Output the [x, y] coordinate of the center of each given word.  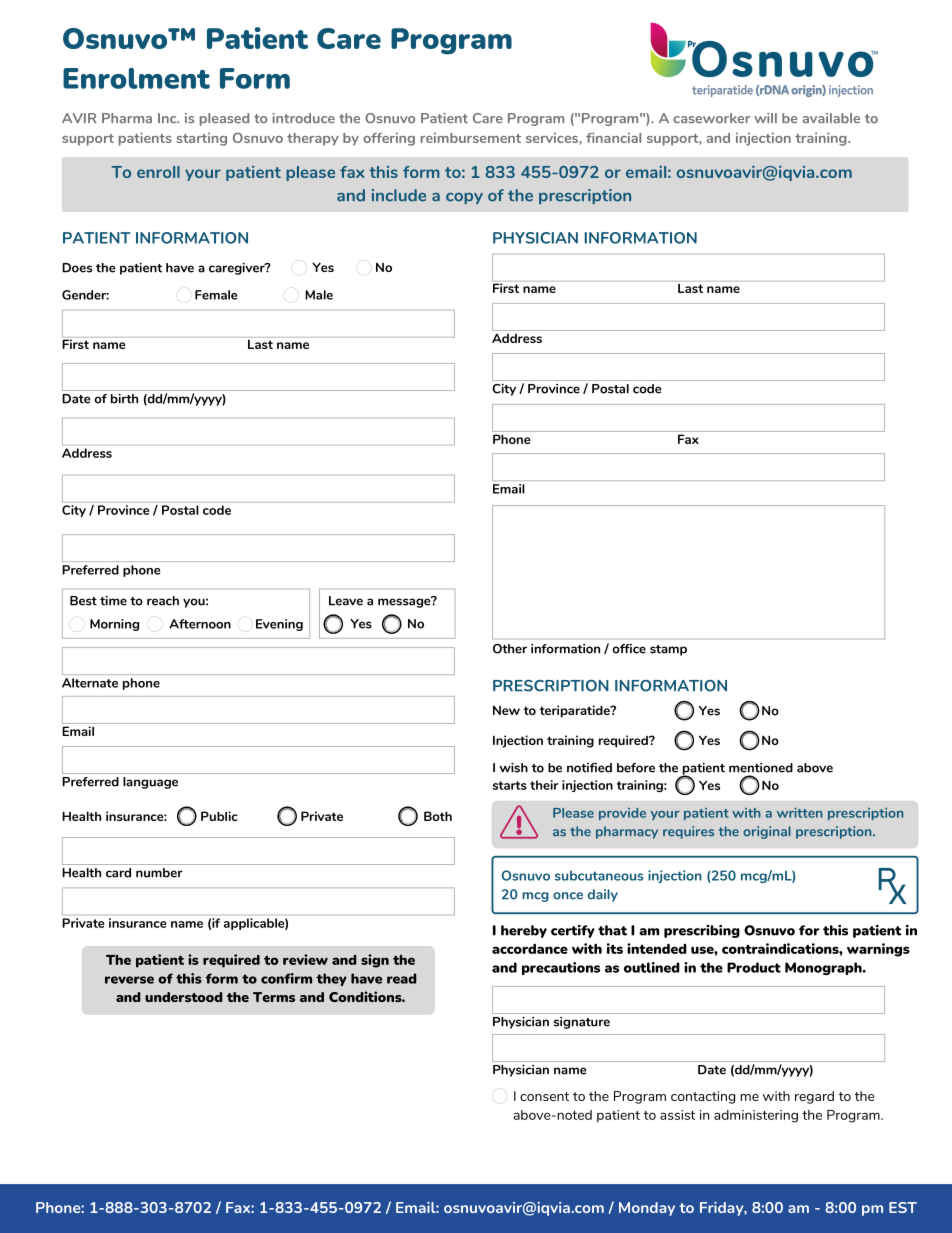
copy [464, 199]
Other [510, 649]
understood [183, 997]
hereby [524, 931]
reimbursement [471, 137]
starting [201, 139]
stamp [668, 650]
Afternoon [200, 624]
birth [124, 399]
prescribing [702, 931]
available [831, 118]
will [766, 118]
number [159, 873]
